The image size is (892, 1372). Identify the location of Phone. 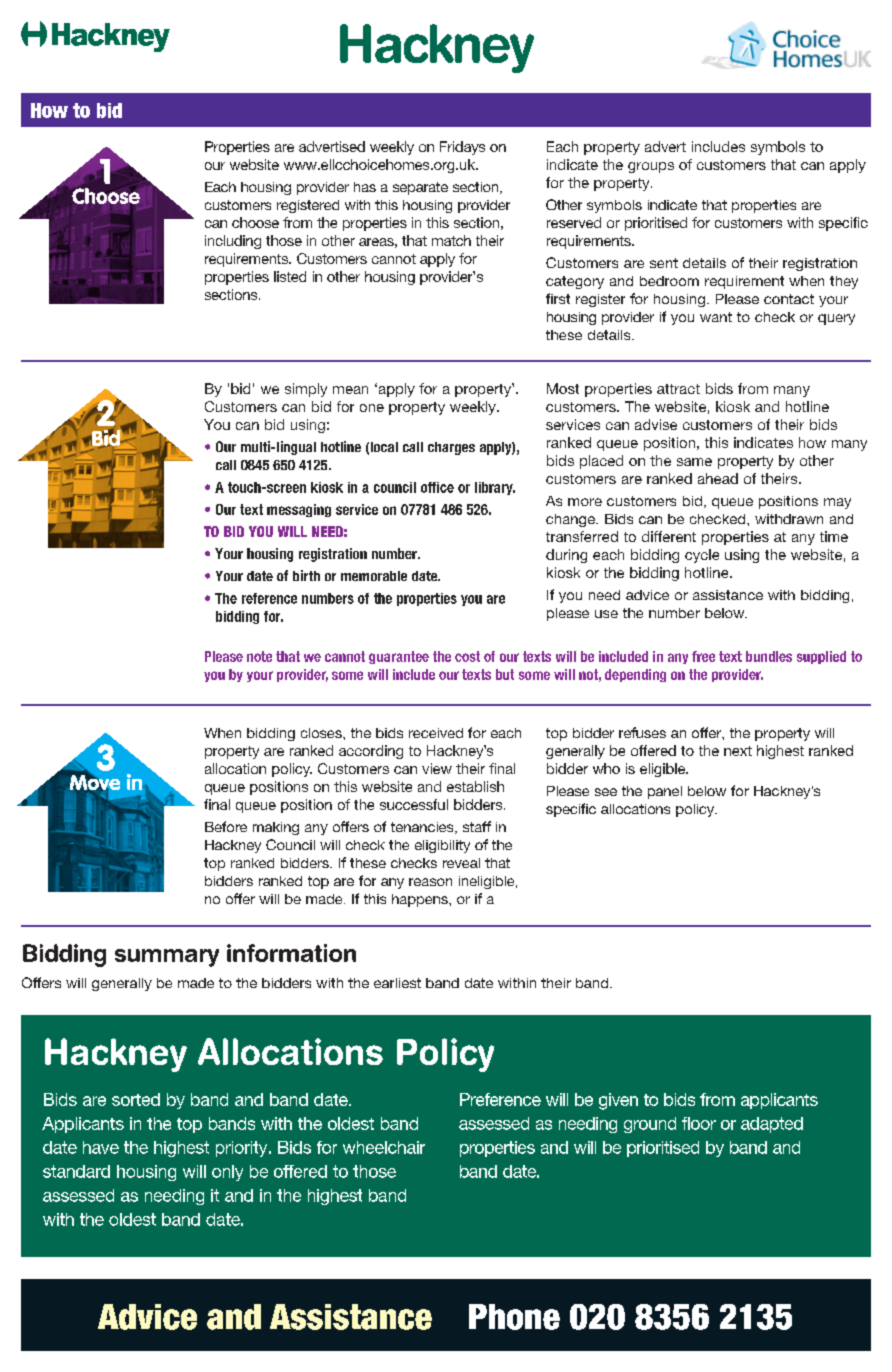
(514, 1317).
